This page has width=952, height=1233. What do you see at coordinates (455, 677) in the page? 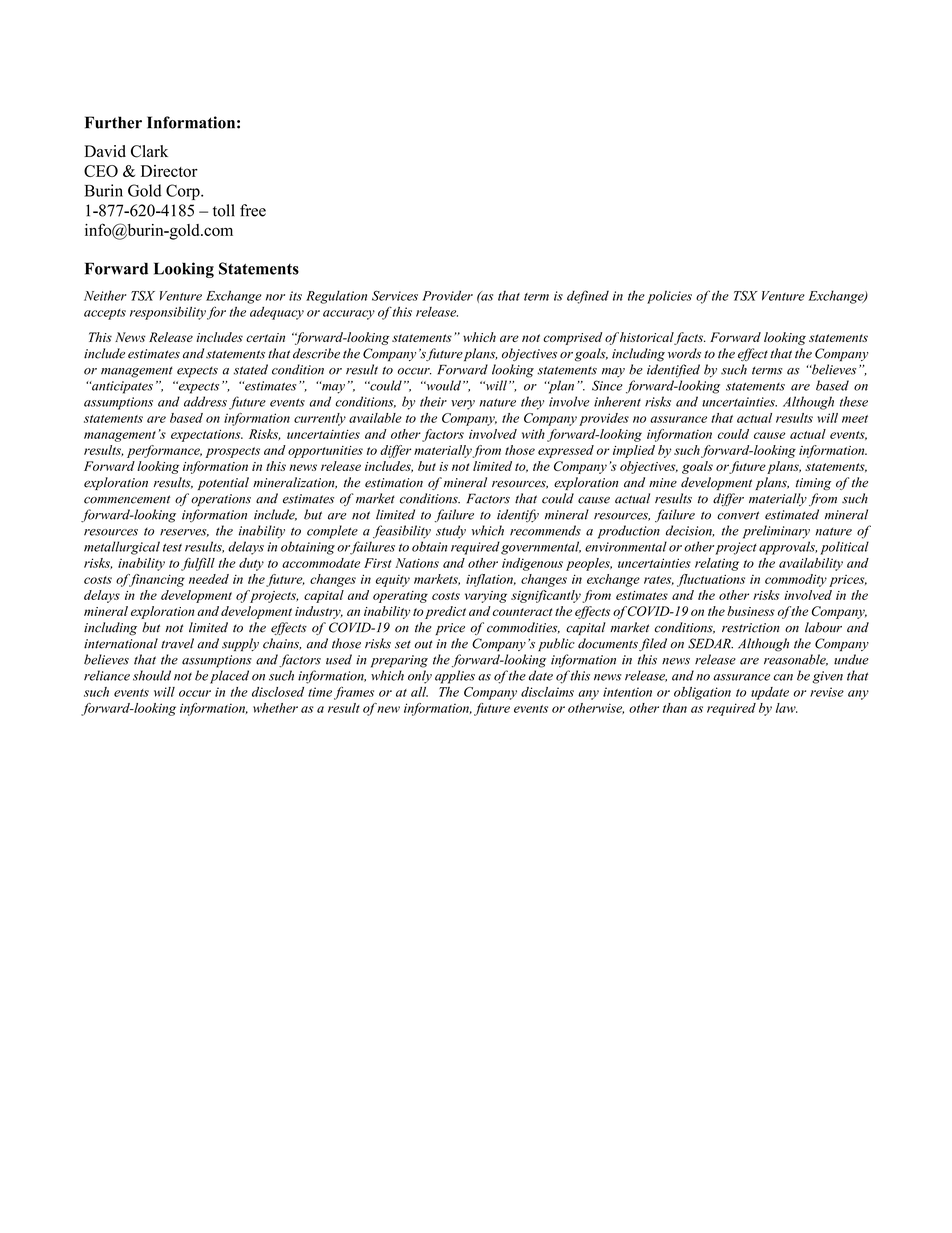
I see `applies` at bounding box center [455, 677].
